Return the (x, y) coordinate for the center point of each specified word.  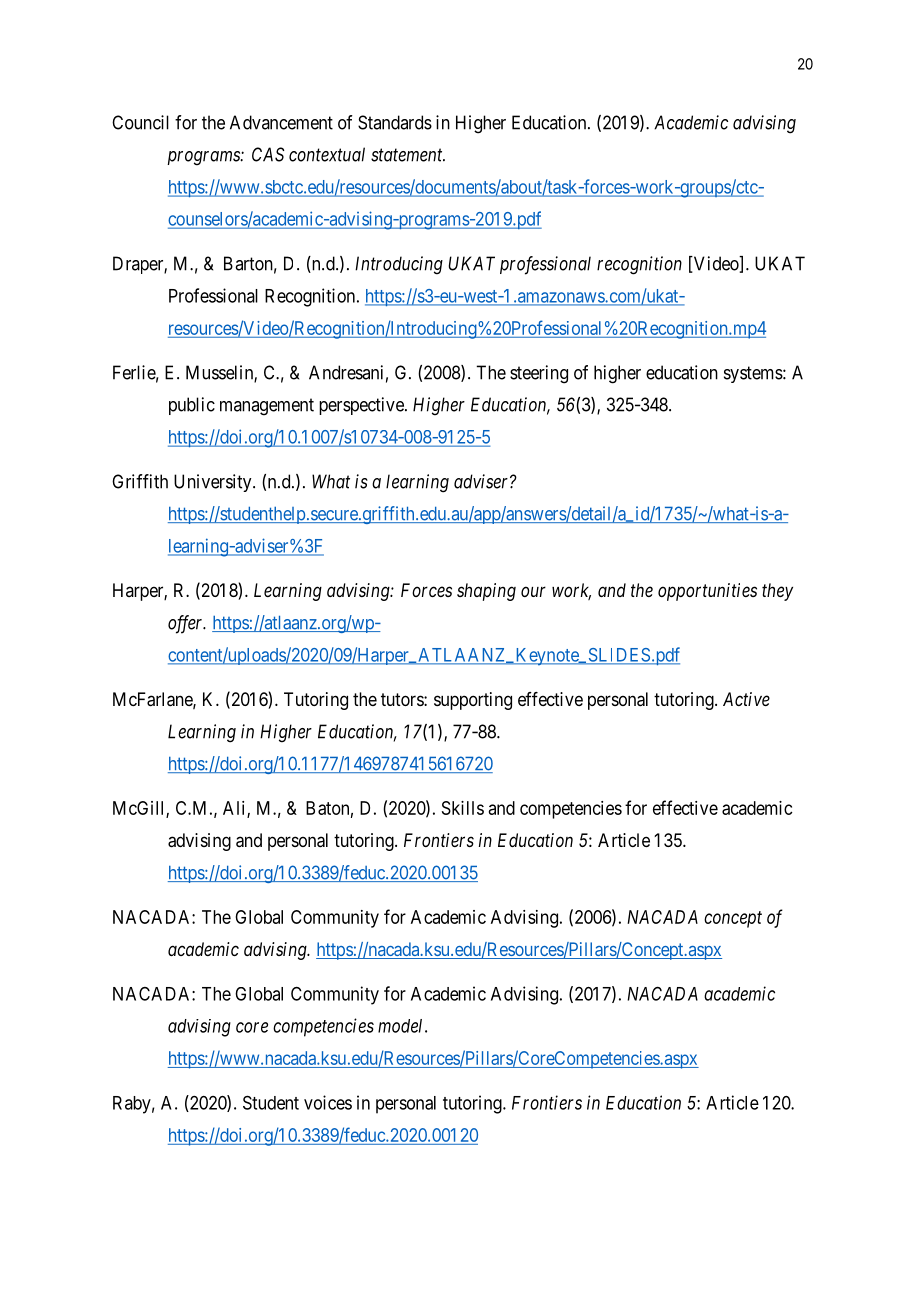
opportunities (707, 592)
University (214, 483)
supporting (473, 701)
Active (746, 699)
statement (408, 155)
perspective (362, 406)
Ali (235, 809)
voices (328, 1102)
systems (753, 374)
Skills (463, 808)
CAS (268, 154)
